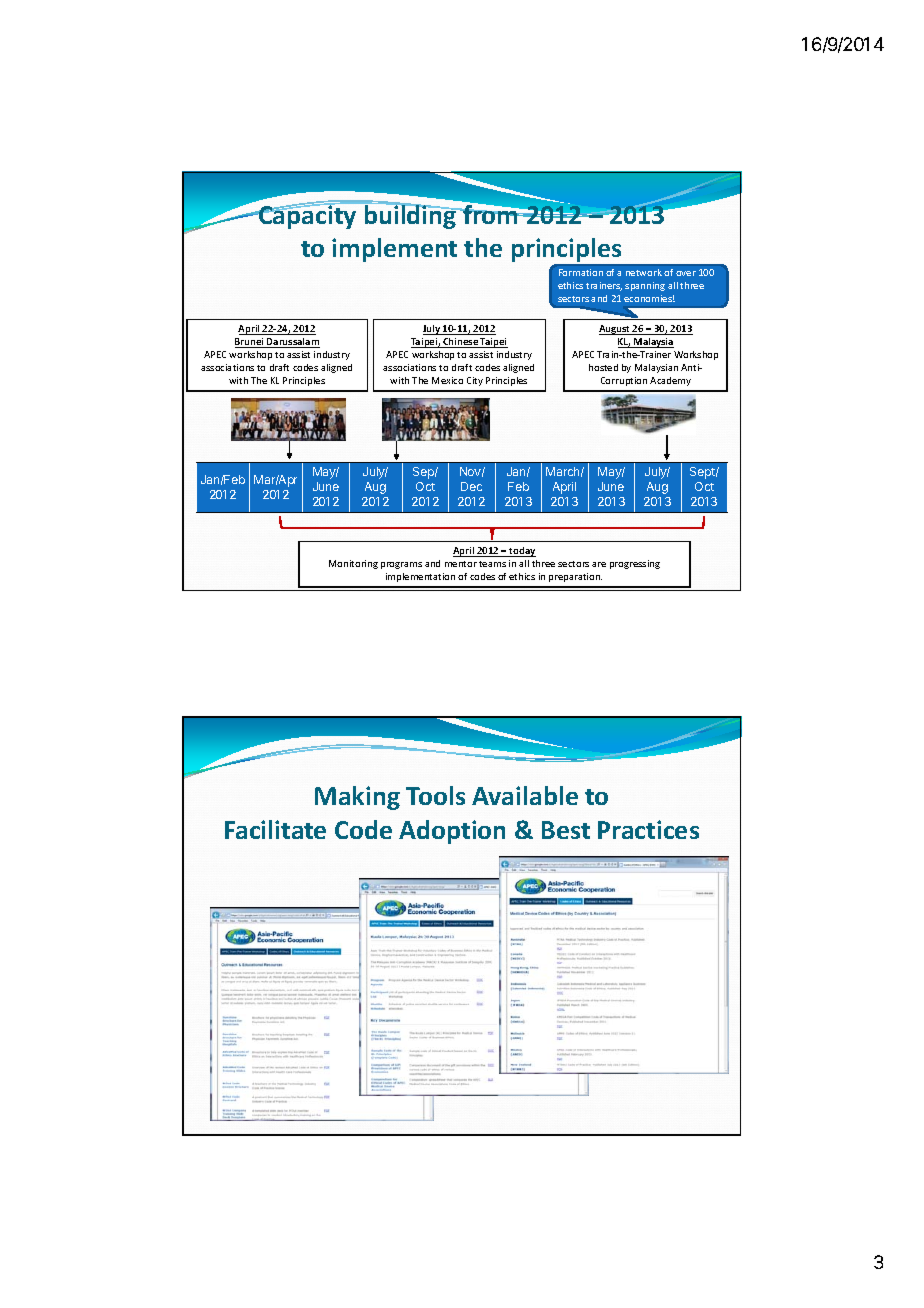 The width and height of the screenshot is (924, 1308). I want to click on programs, so click(401, 565).
